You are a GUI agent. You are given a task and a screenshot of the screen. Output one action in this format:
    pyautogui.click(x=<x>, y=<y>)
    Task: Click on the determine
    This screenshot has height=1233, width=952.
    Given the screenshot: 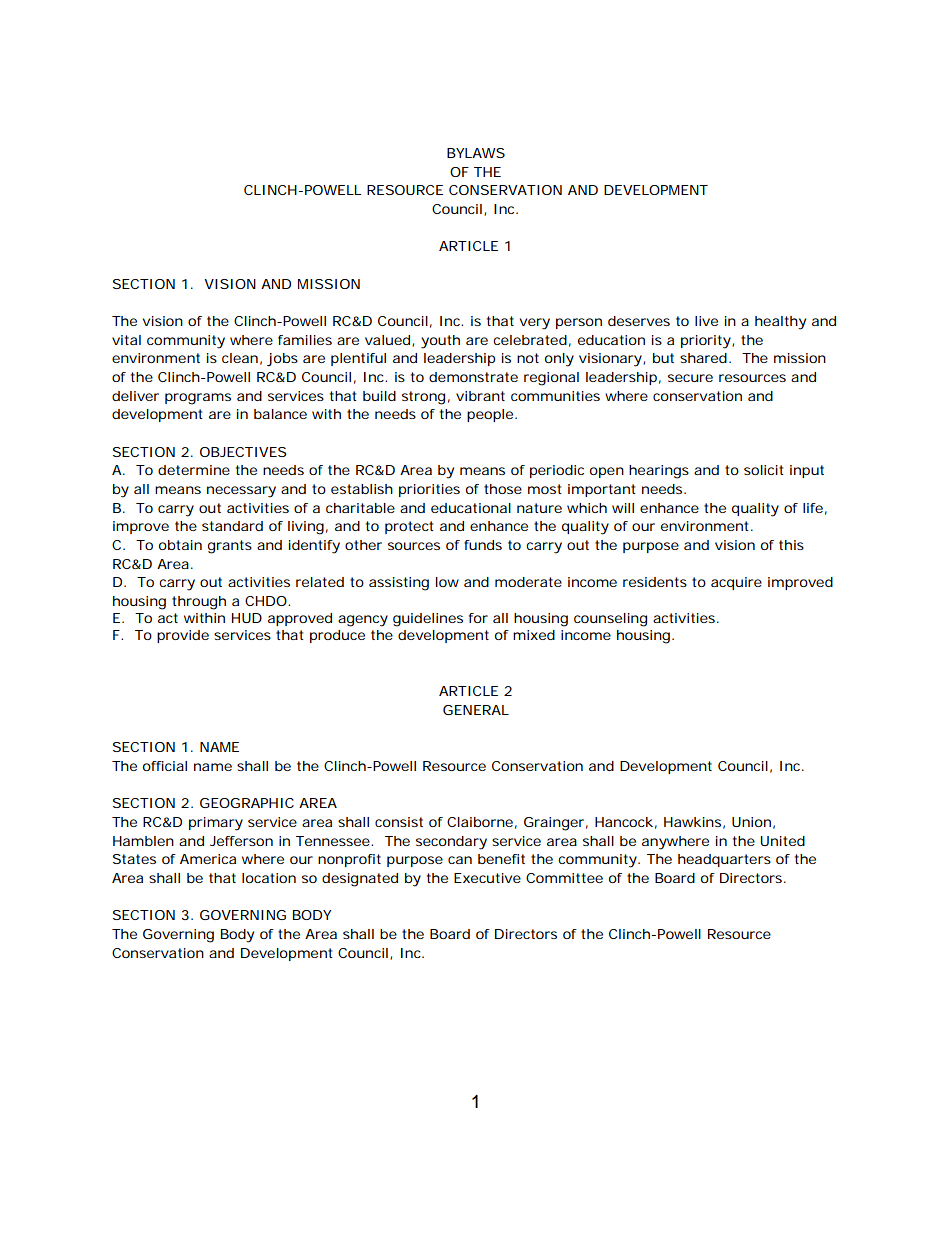 What is the action you would take?
    pyautogui.click(x=194, y=470)
